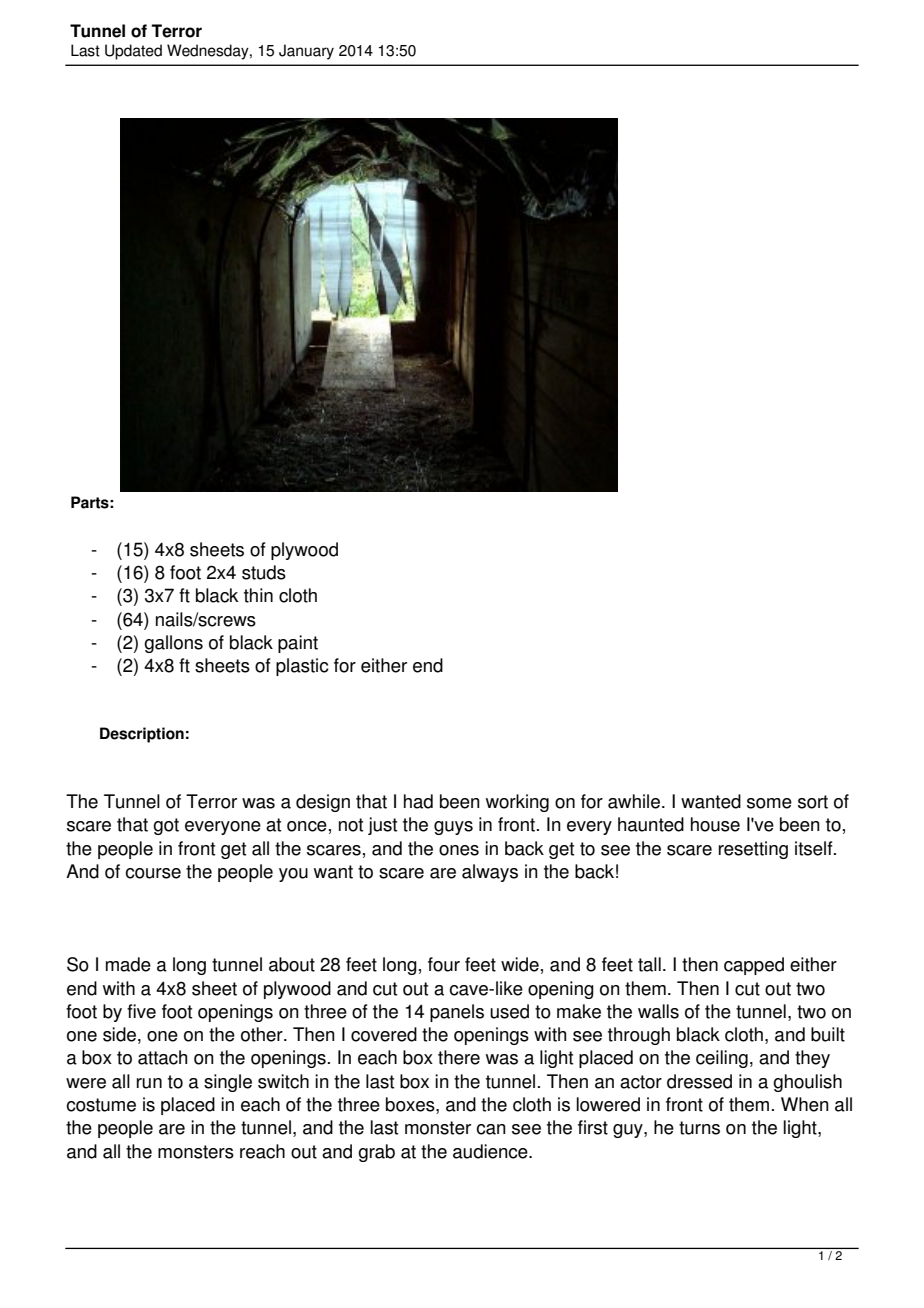  I want to click on Updated, so click(133, 52).
